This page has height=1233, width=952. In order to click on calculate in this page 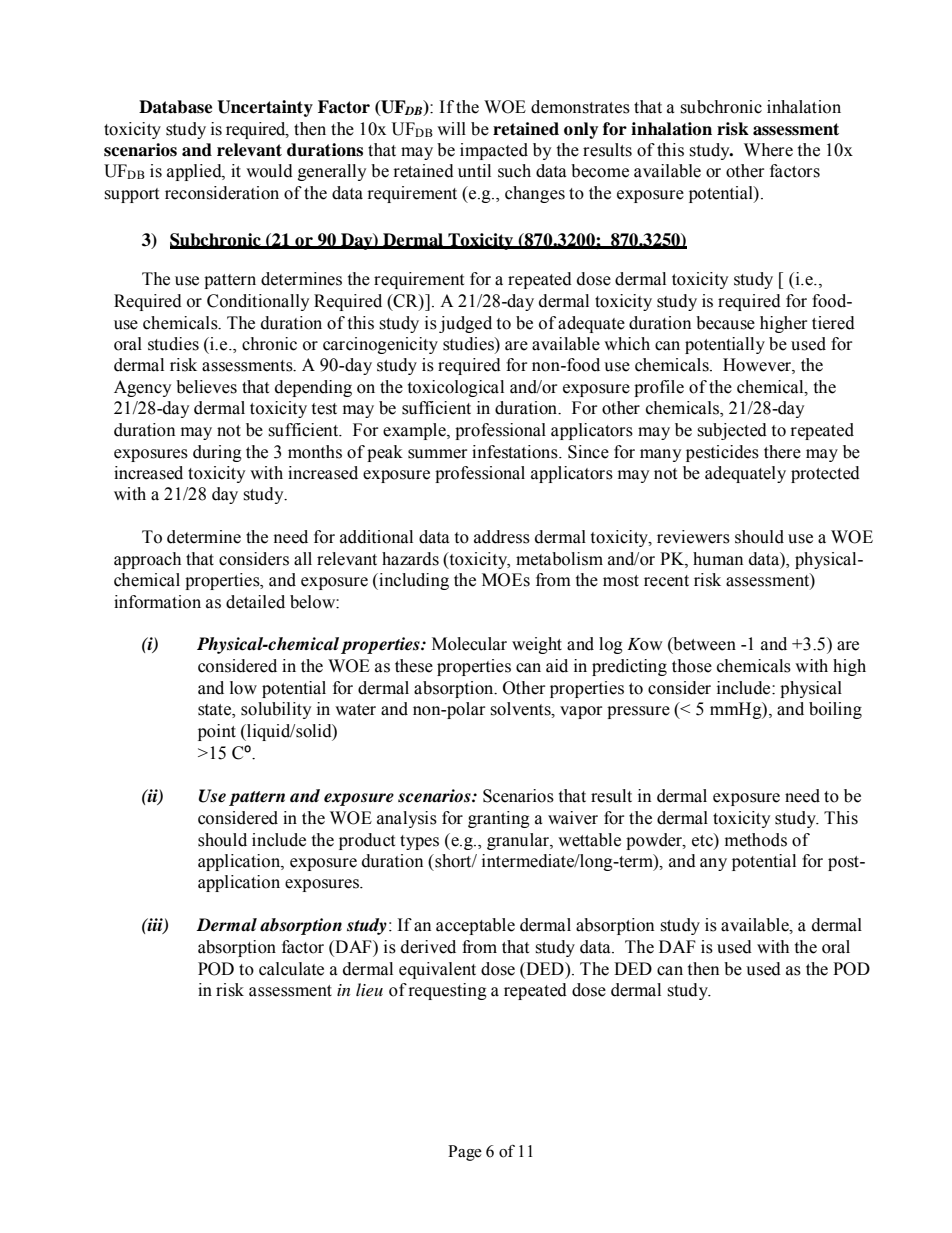, I will do `click(291, 969)`.
